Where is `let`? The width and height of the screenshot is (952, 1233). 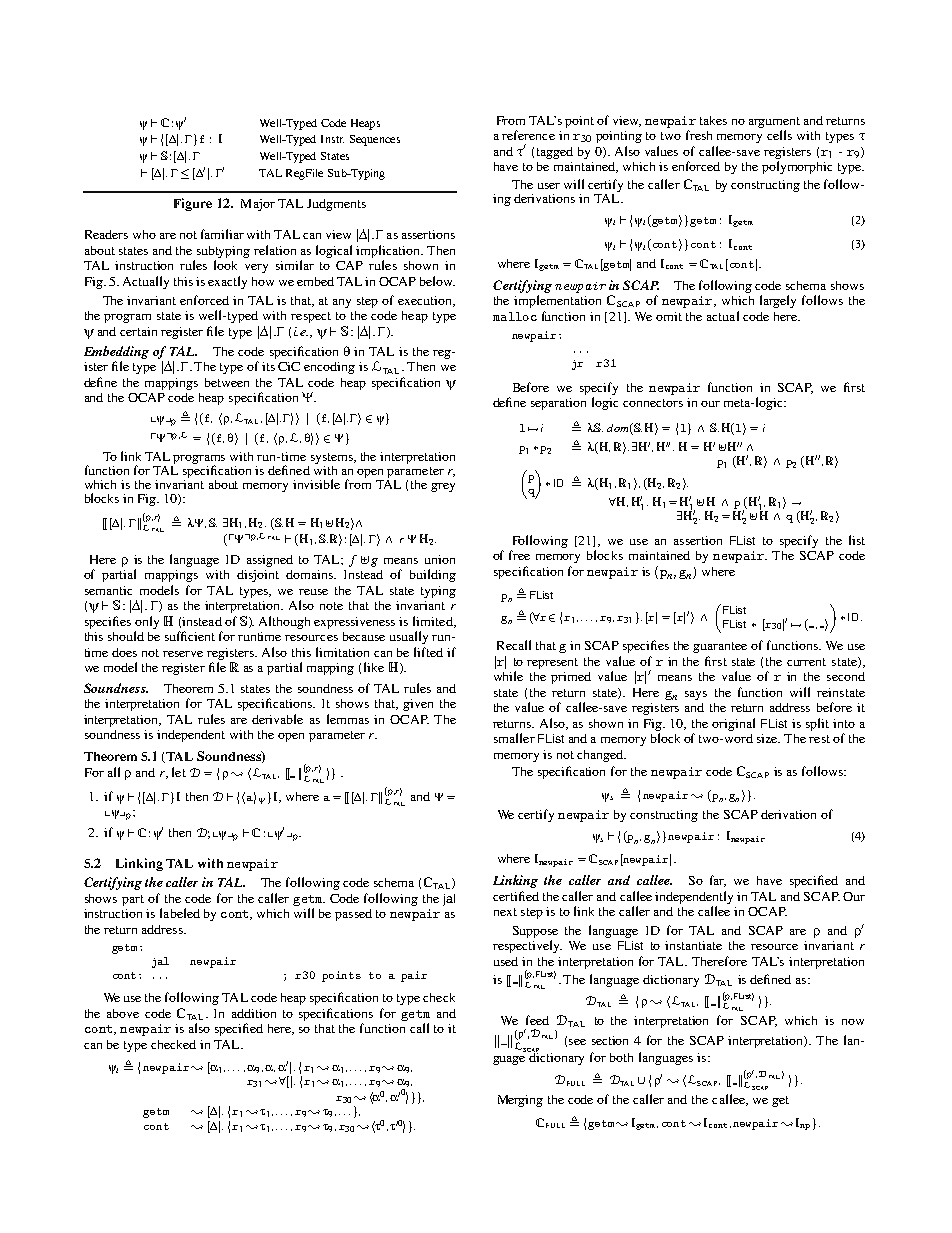
let is located at coordinates (179, 772).
